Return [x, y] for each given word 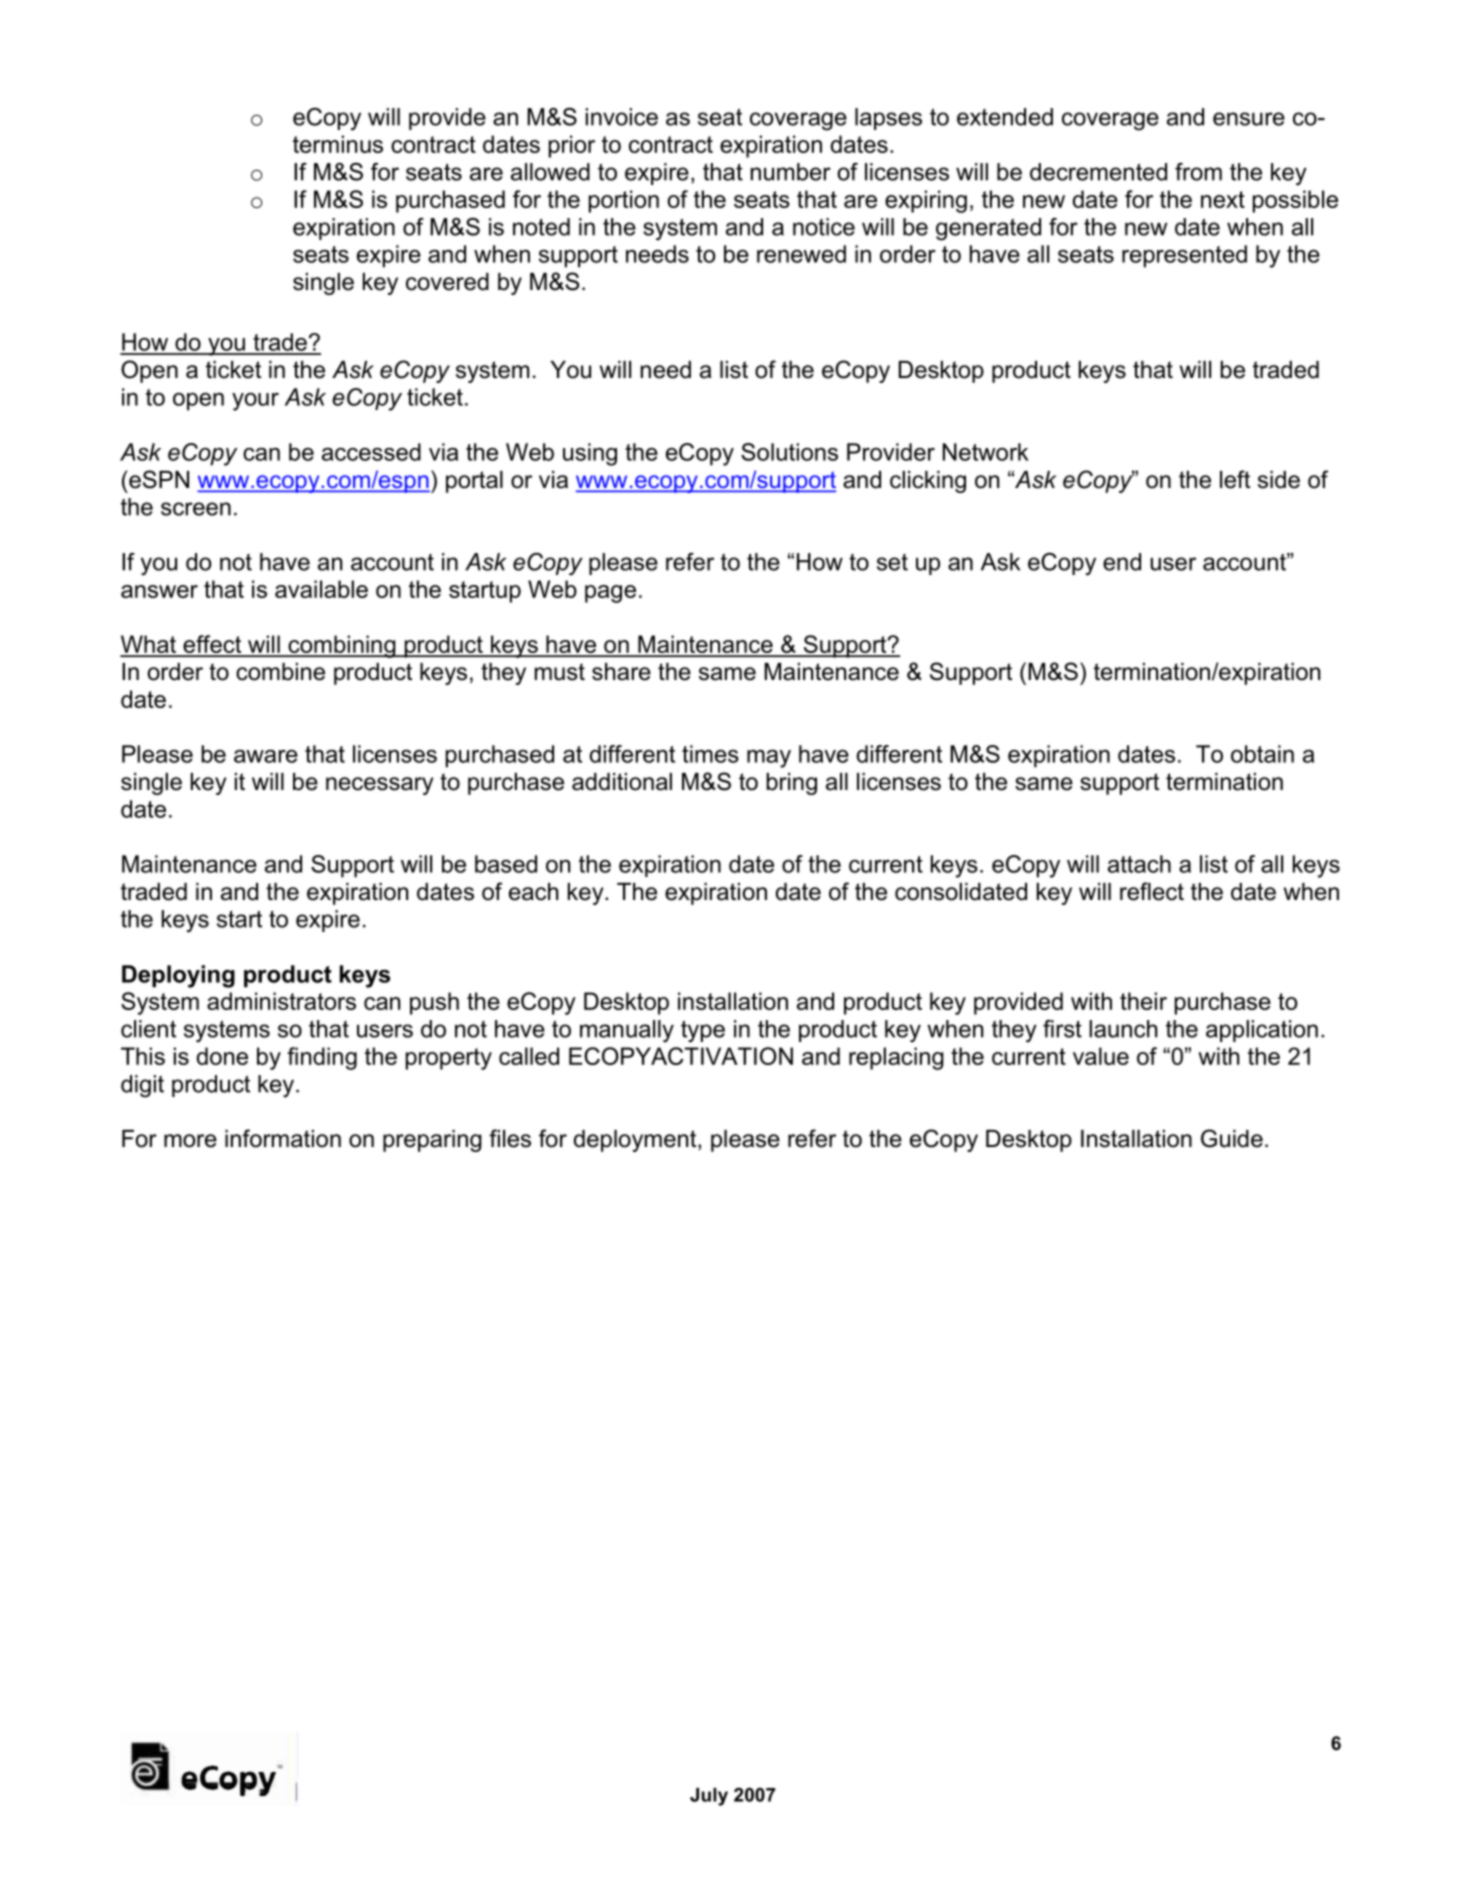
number [791, 172]
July [709, 1797]
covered [447, 282]
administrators [281, 1001]
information [283, 1138]
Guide [1232, 1138]
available [321, 589]
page [610, 594]
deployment [636, 1141]
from [1198, 172]
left [1235, 479]
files [510, 1138]
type [703, 1031]
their [1143, 1001]
